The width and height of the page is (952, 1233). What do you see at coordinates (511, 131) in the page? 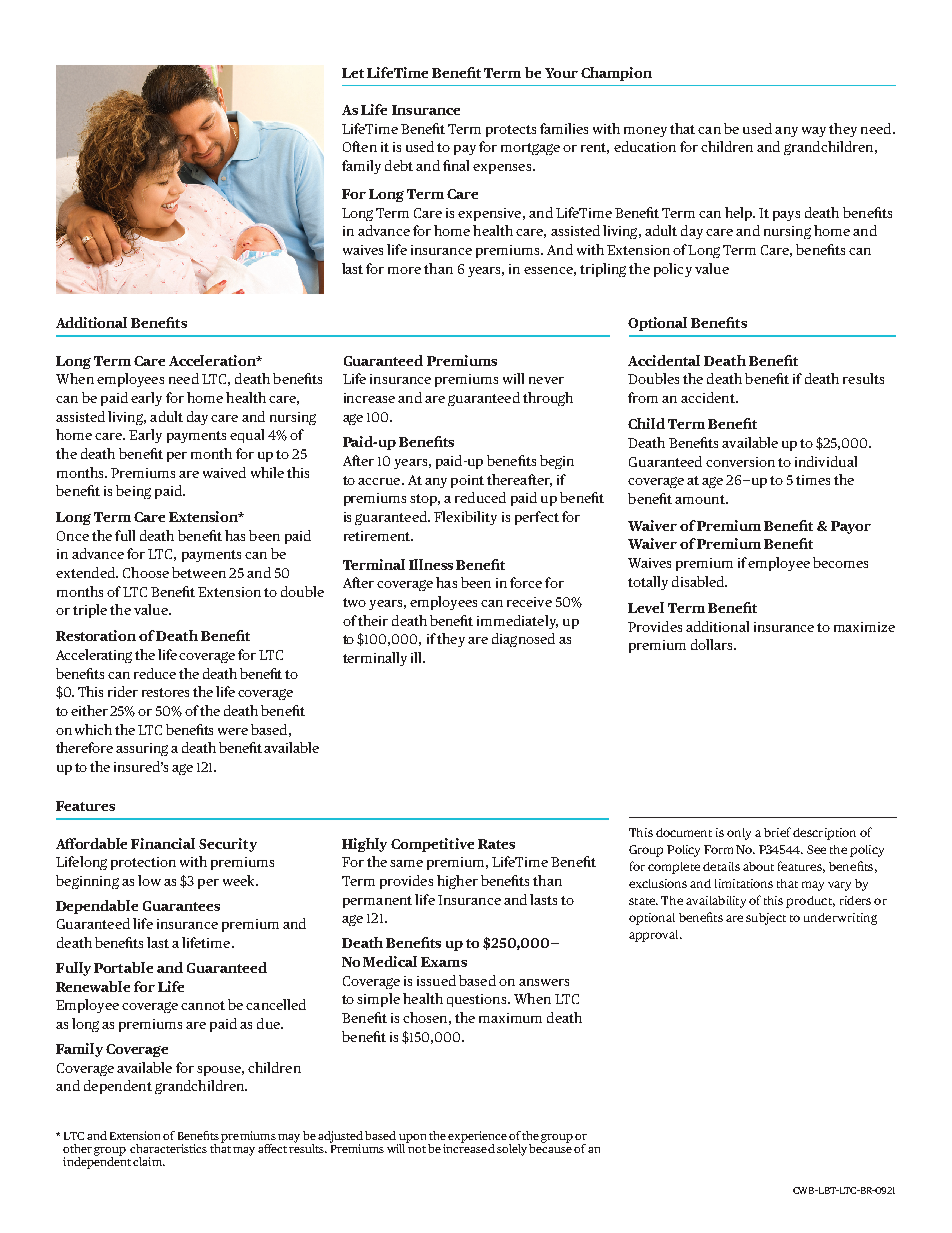
I see `protects` at bounding box center [511, 131].
